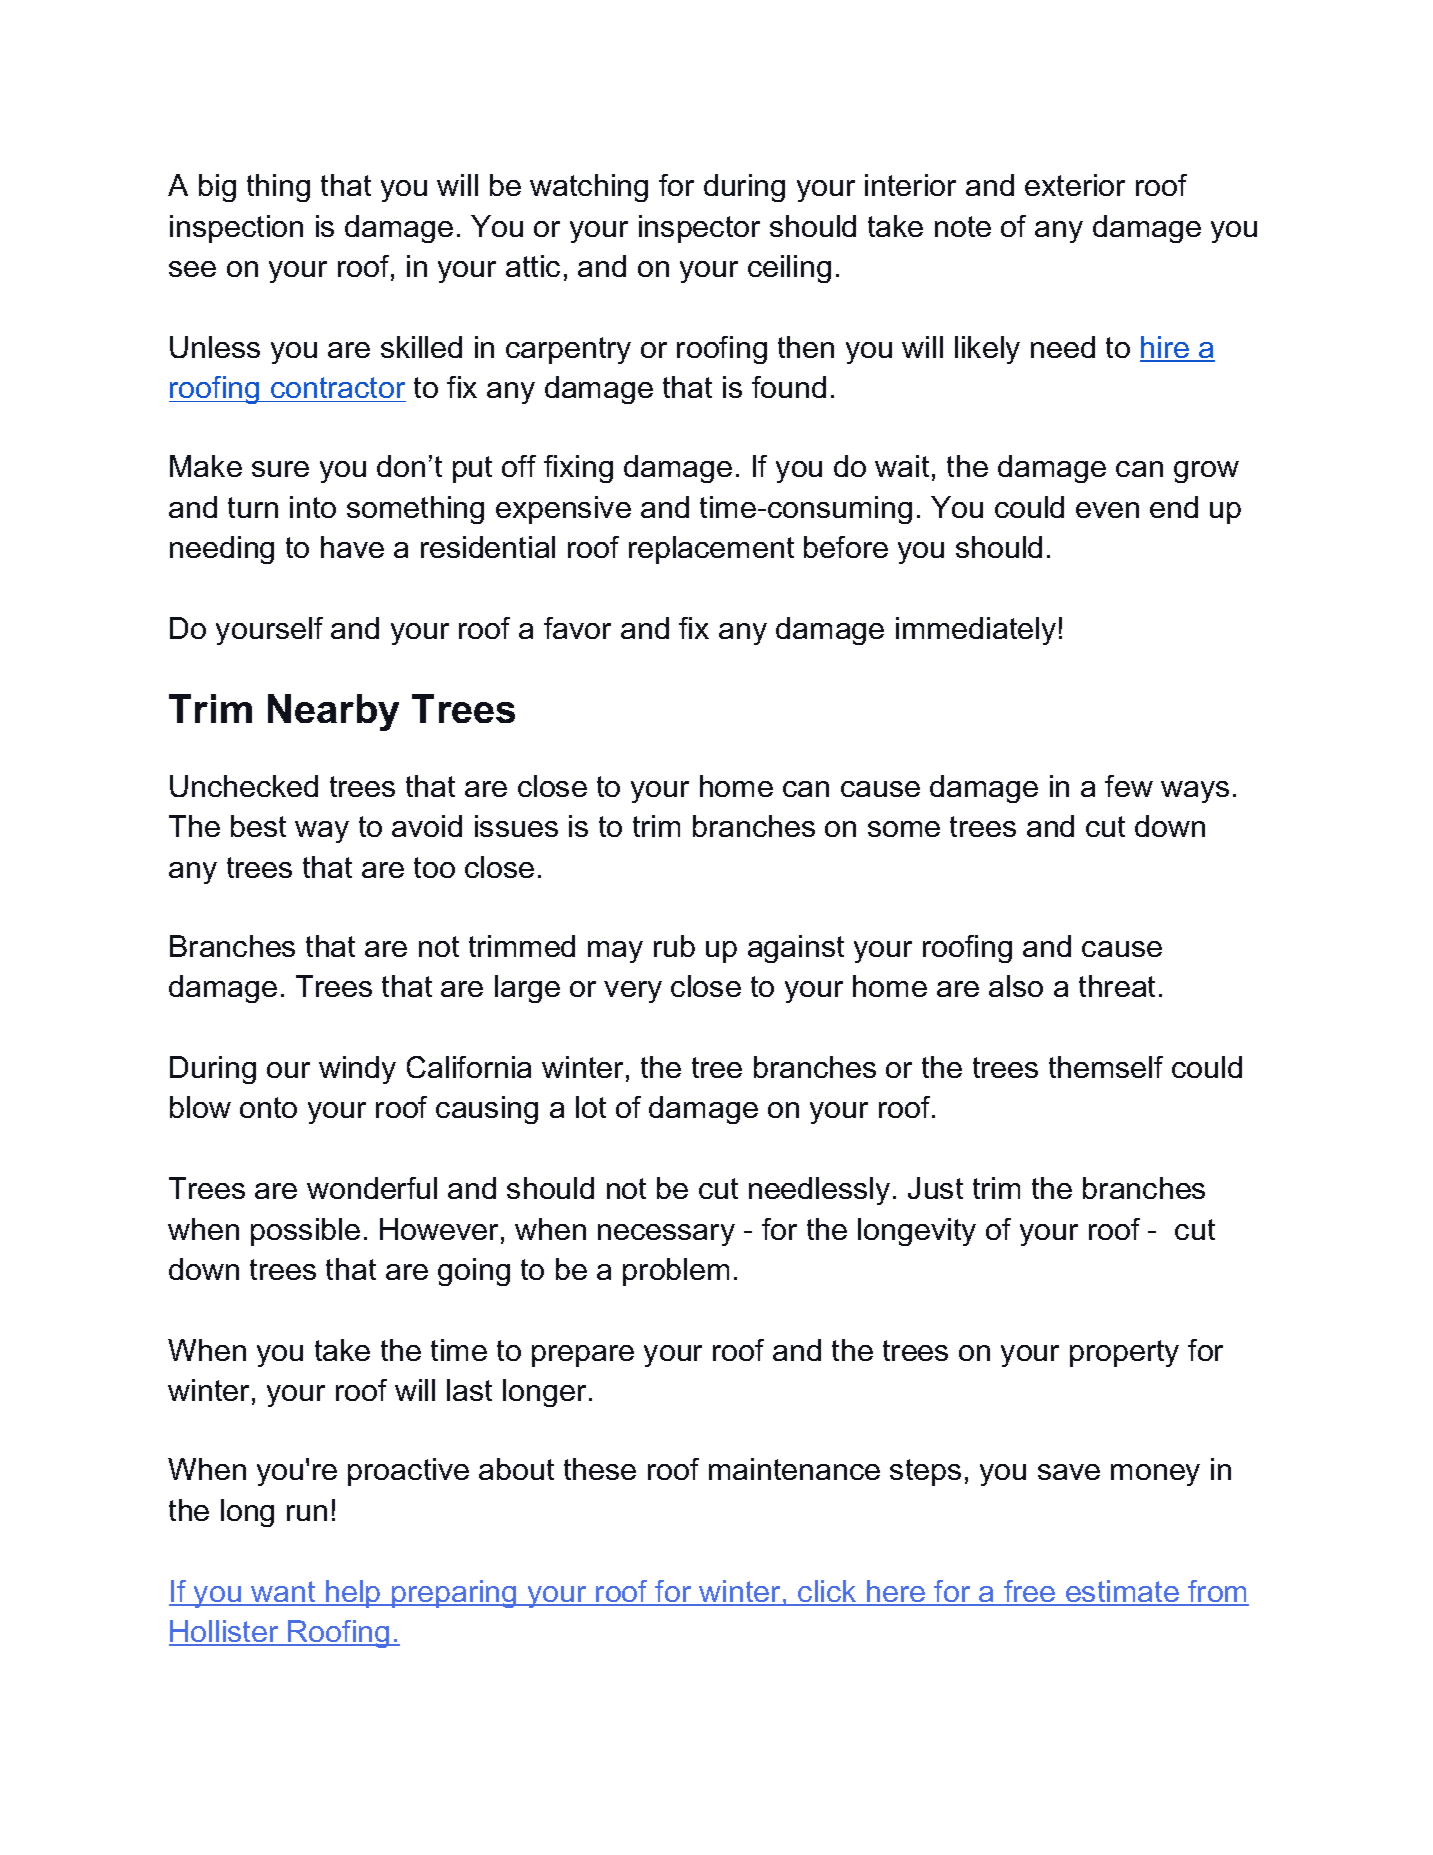 The height and width of the screenshot is (1855, 1433). Describe the element at coordinates (976, 631) in the screenshot. I see `immediately` at that location.
